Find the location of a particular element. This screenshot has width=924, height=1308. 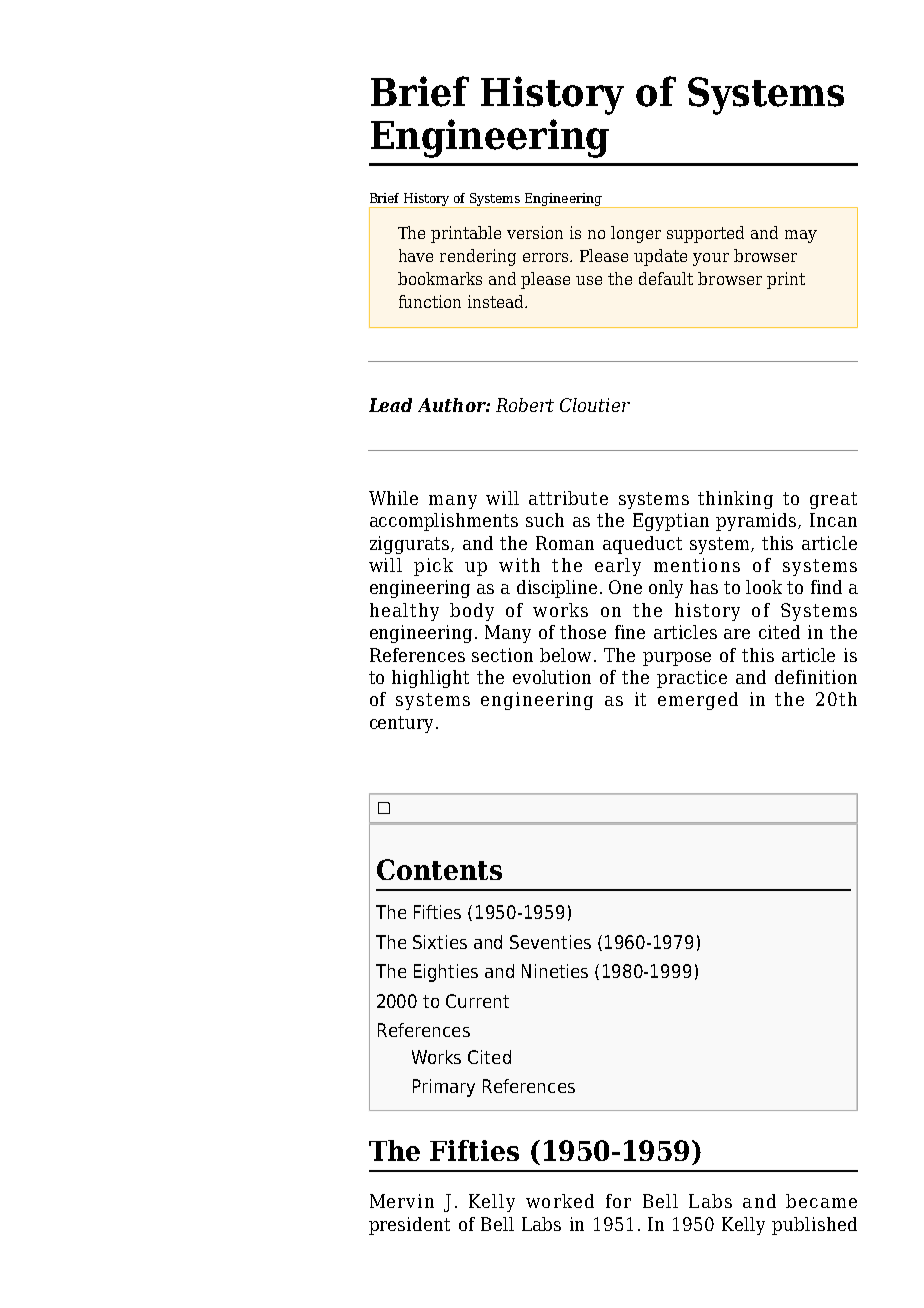

have is located at coordinates (416, 255).
